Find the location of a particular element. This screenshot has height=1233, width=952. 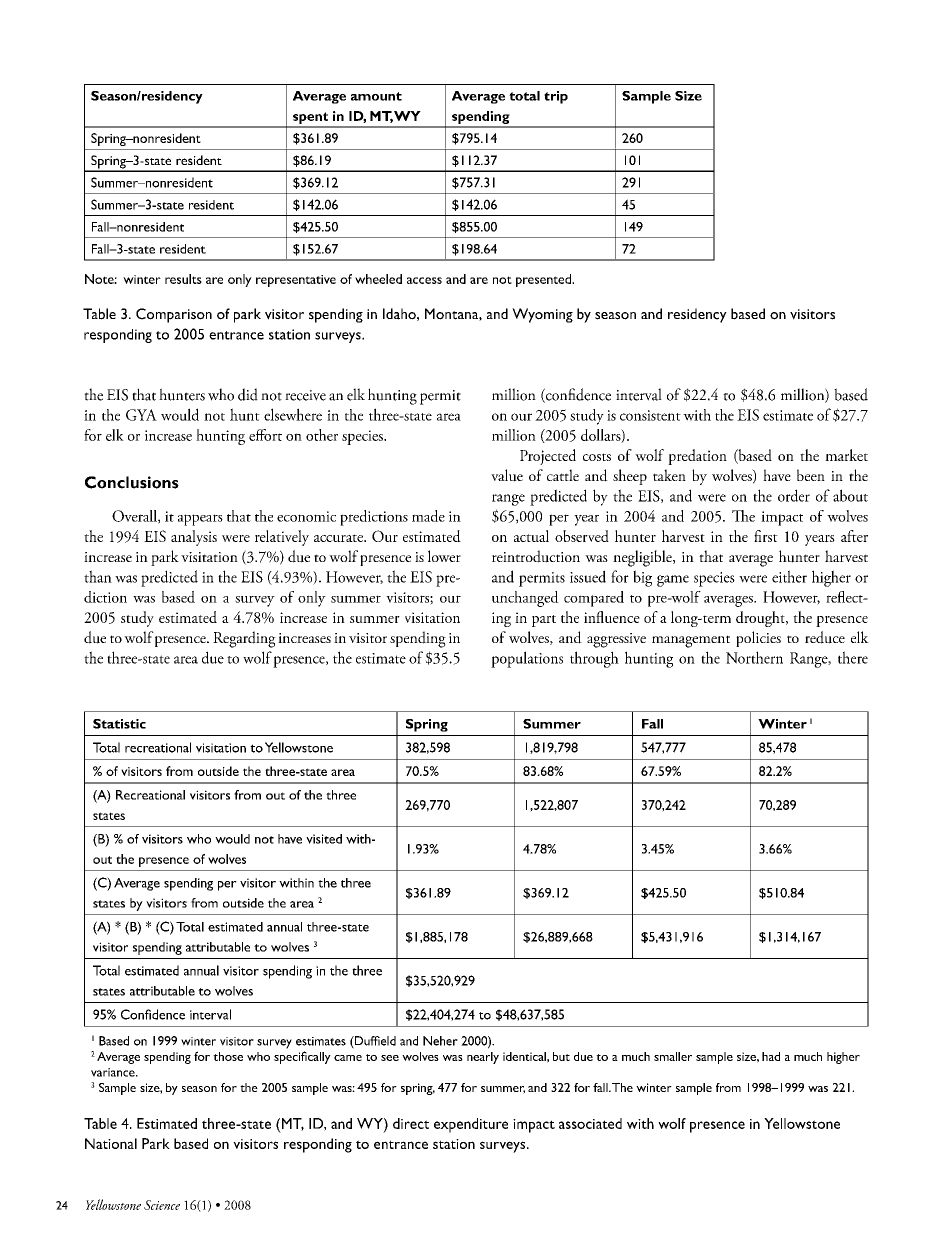

visited is located at coordinates (324, 839).
